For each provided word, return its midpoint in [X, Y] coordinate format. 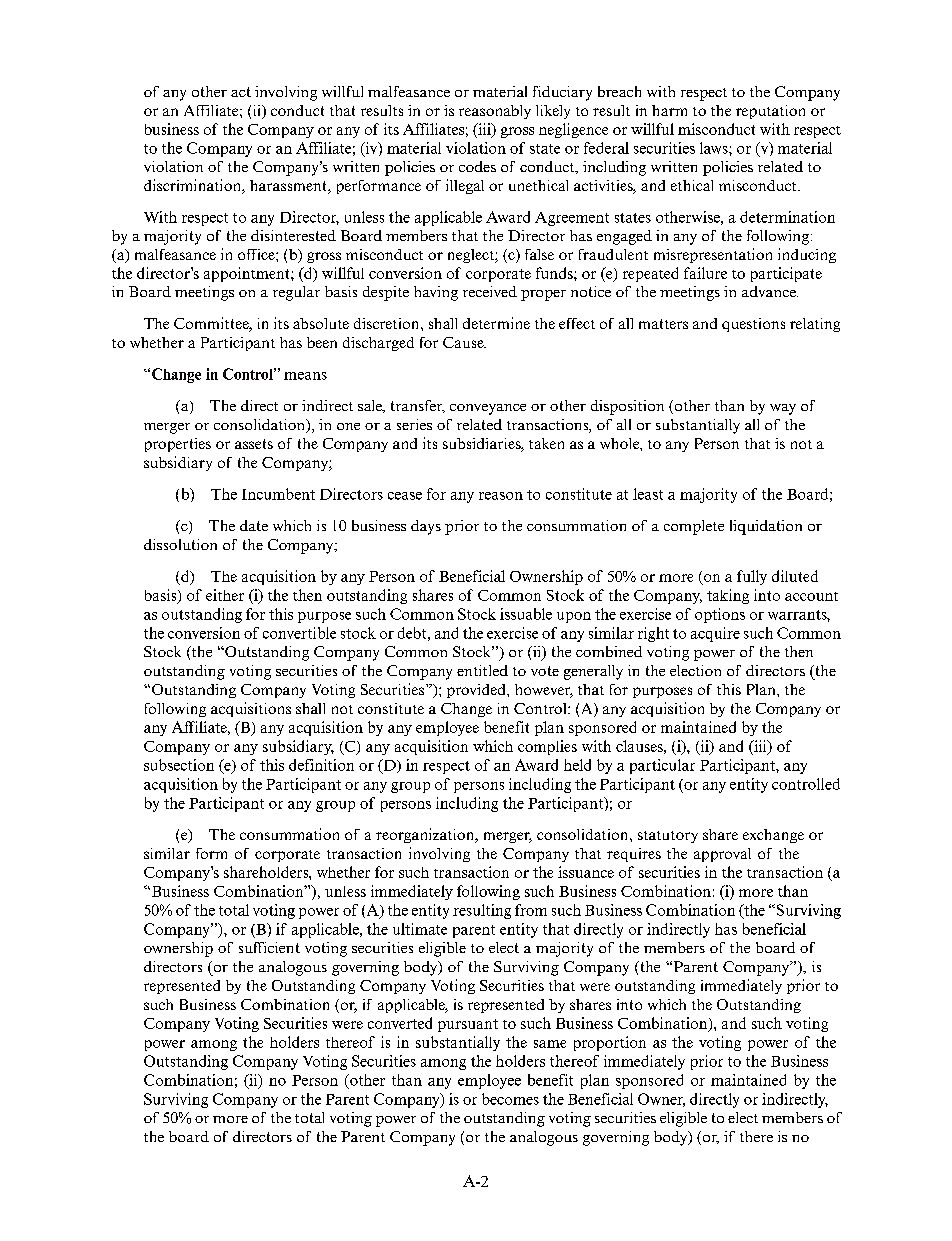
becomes [510, 1099]
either [225, 595]
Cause [464, 342]
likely [553, 112]
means [305, 376]
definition [321, 765]
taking [728, 596]
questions [753, 325]
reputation [770, 112]
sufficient [269, 947]
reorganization [426, 835]
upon [574, 617]
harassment [289, 187]
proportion [610, 1043]
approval [722, 855]
